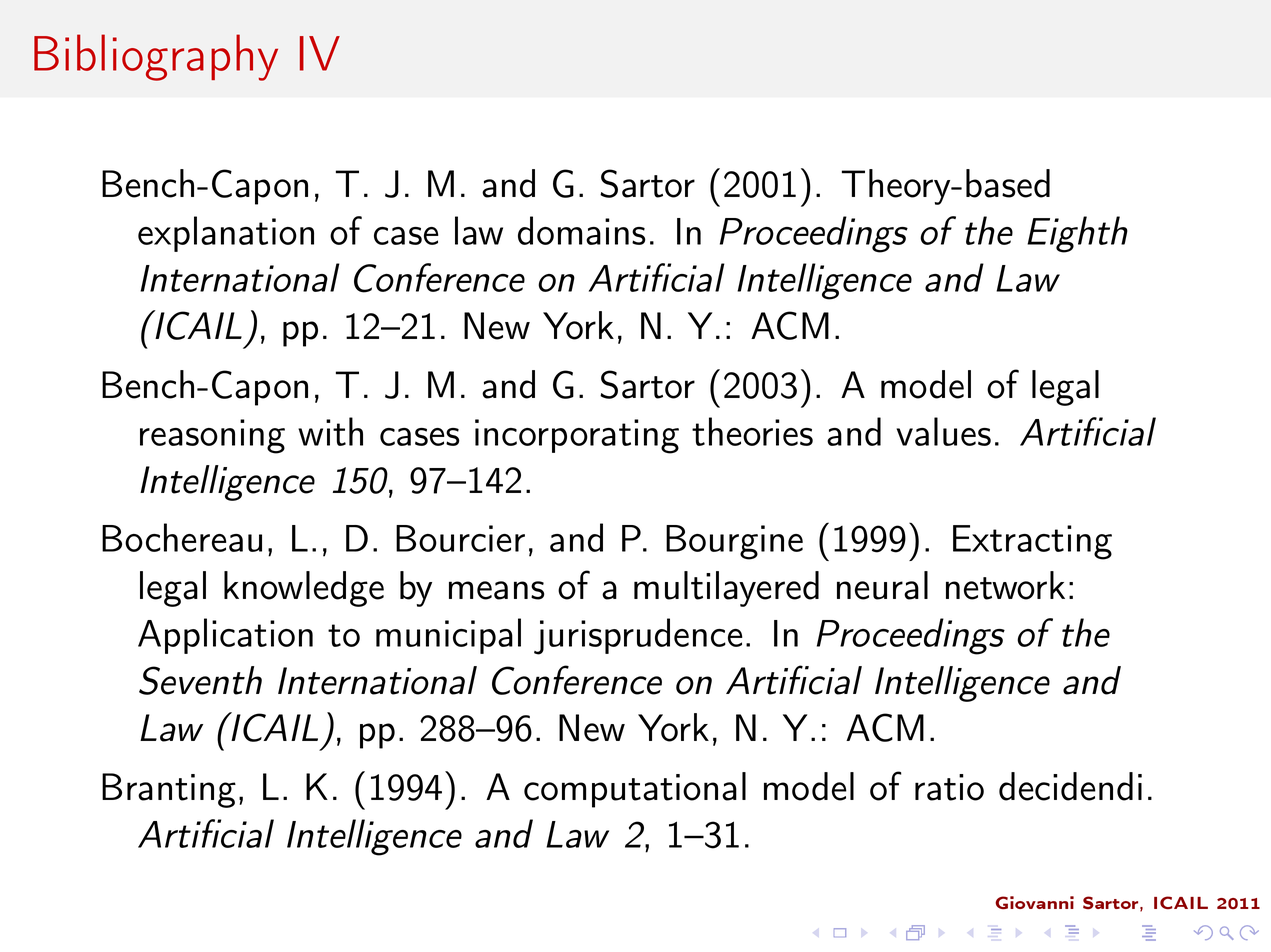  I want to click on values, so click(943, 431).
